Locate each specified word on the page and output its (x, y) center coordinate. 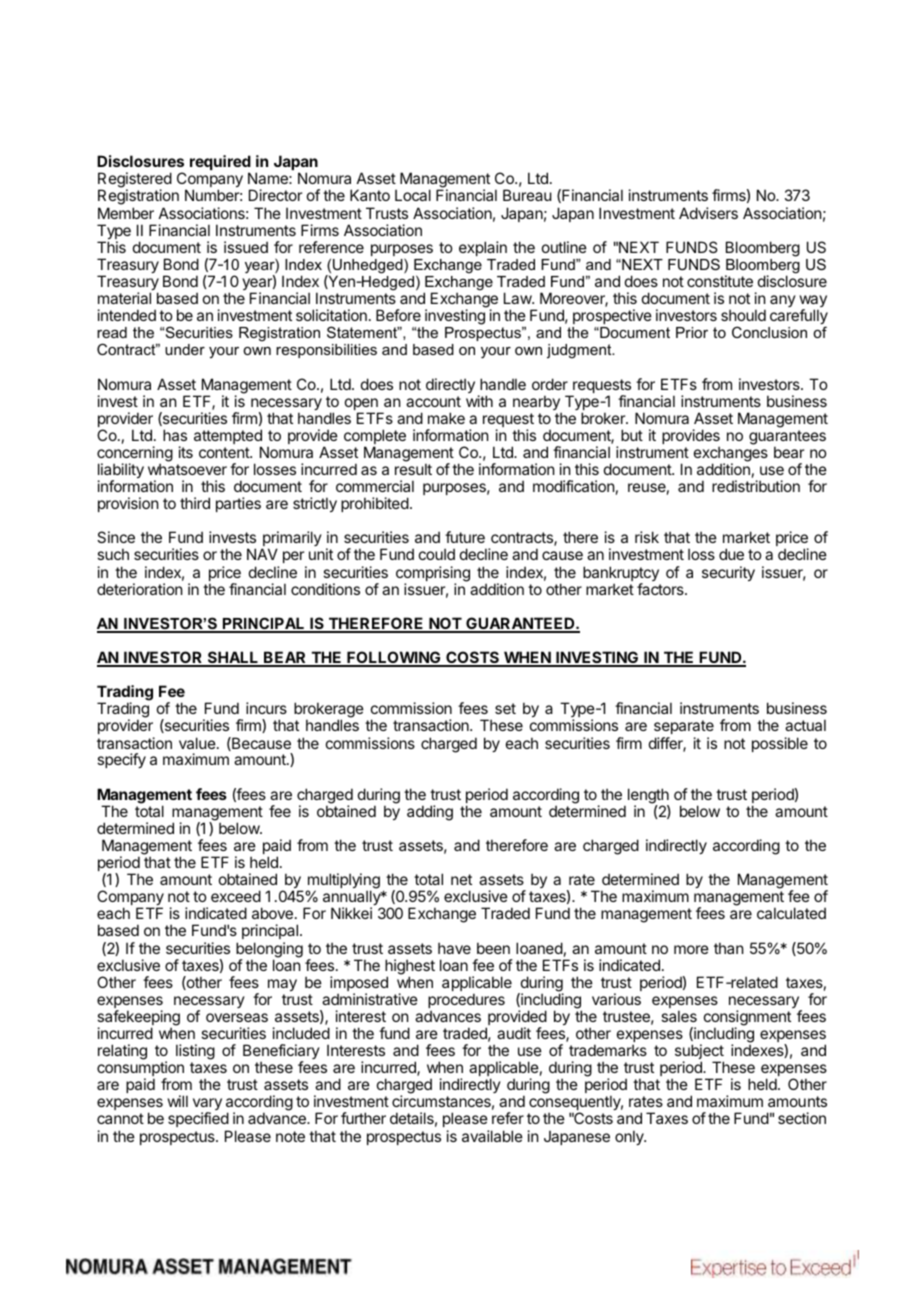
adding (430, 813)
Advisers (708, 213)
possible (780, 744)
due (731, 554)
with (479, 401)
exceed (236, 896)
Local (413, 195)
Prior (692, 332)
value (197, 743)
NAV (262, 554)
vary (207, 1106)
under (185, 349)
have (454, 948)
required (220, 164)
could (437, 554)
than (728, 948)
